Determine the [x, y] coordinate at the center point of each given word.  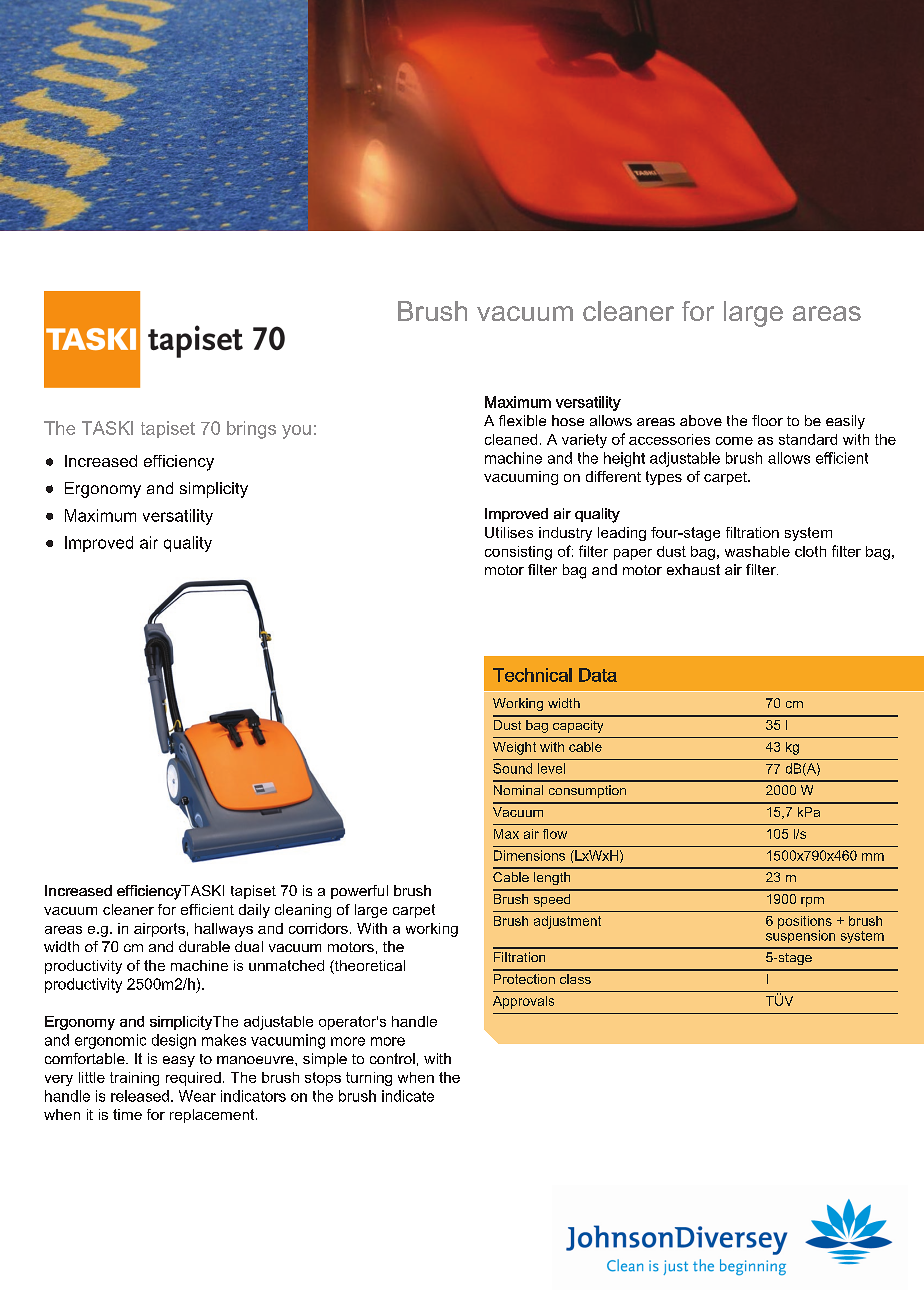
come [734, 441]
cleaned [511, 439]
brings [251, 430]
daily [254, 911]
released [140, 1096]
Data [598, 675]
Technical [532, 675]
